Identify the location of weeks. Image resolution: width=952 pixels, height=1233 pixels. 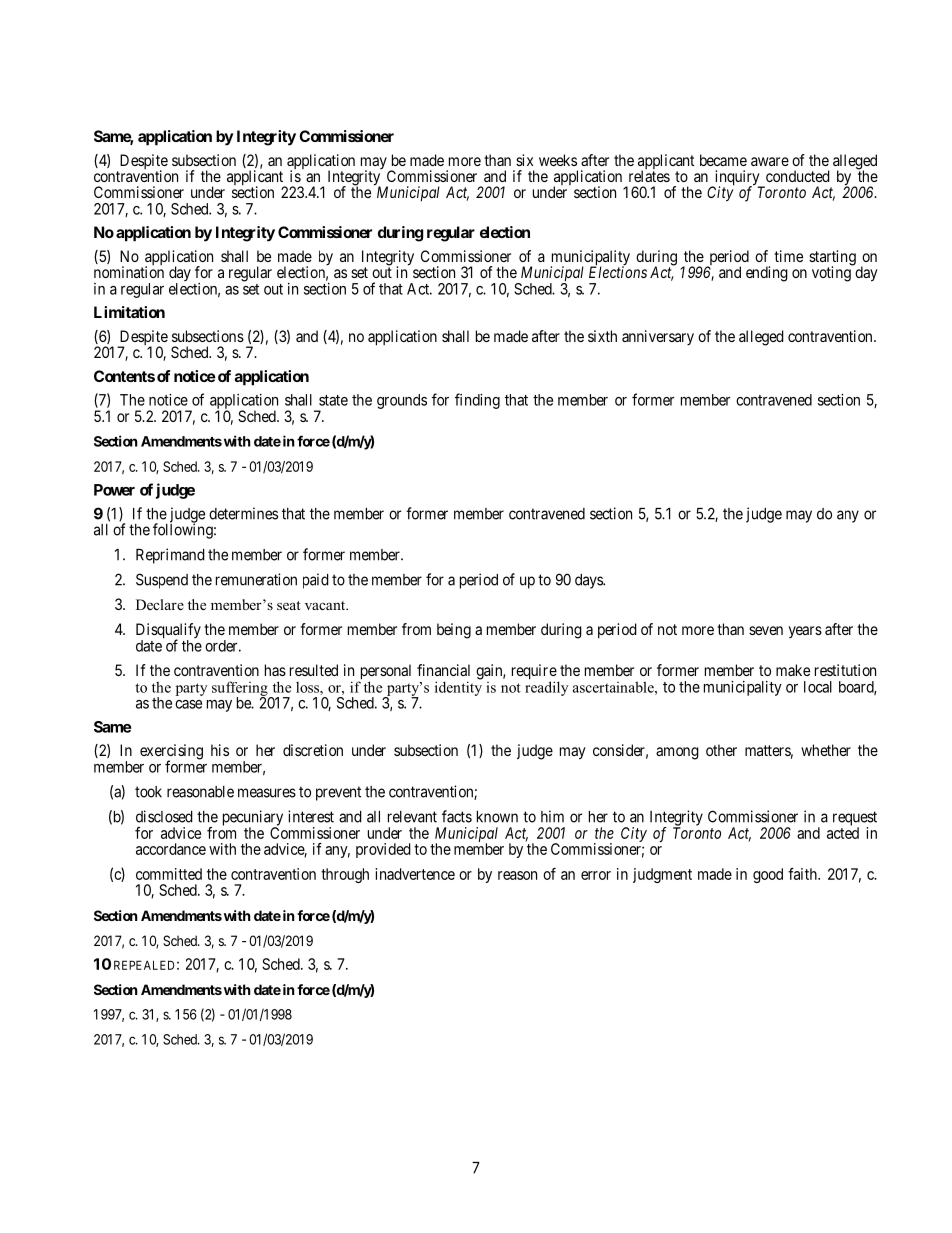
(558, 160).
